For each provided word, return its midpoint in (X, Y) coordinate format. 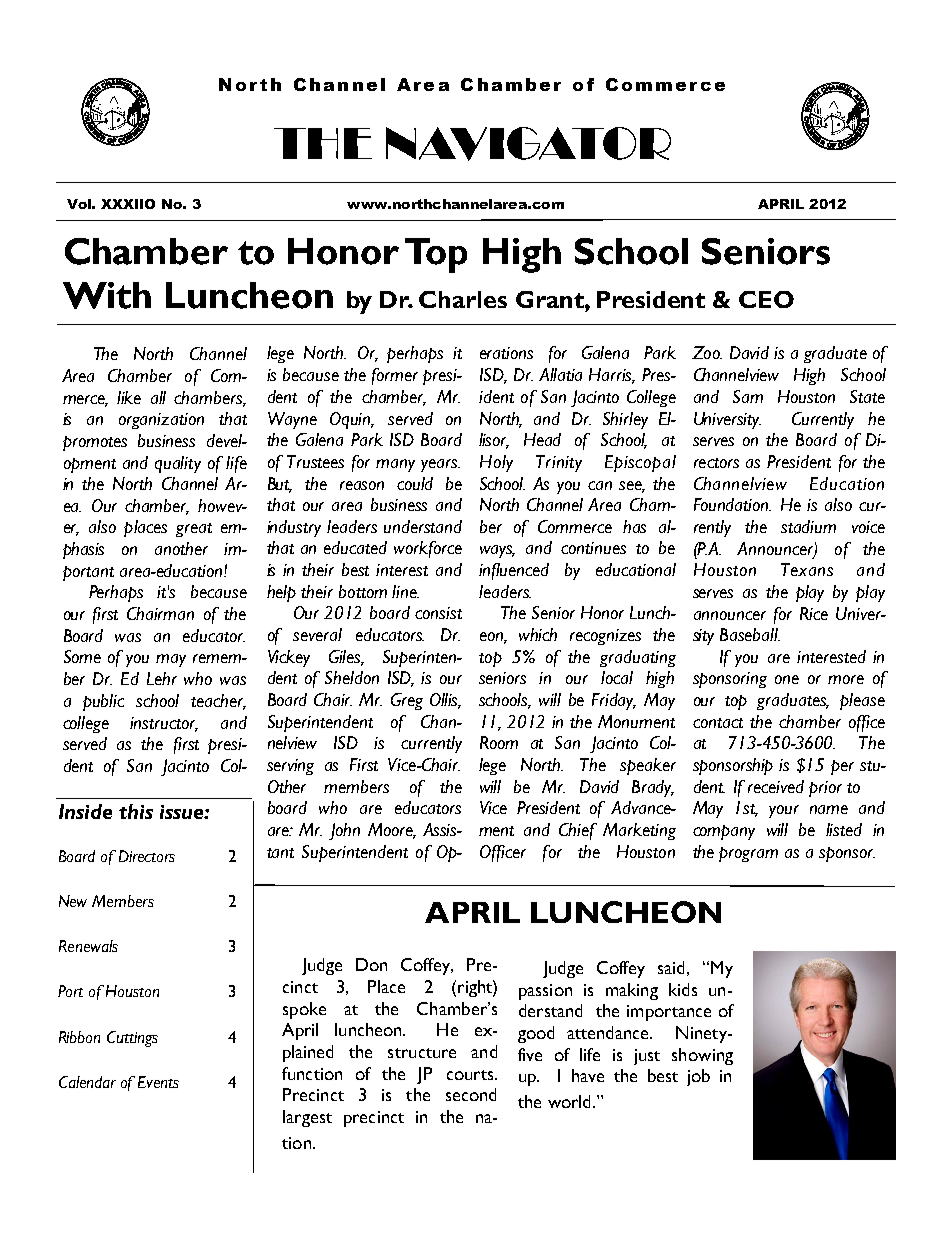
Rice (814, 613)
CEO (766, 299)
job (698, 1077)
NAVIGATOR (528, 144)
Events (158, 1082)
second (471, 1094)
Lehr (162, 678)
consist (438, 613)
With (107, 295)
